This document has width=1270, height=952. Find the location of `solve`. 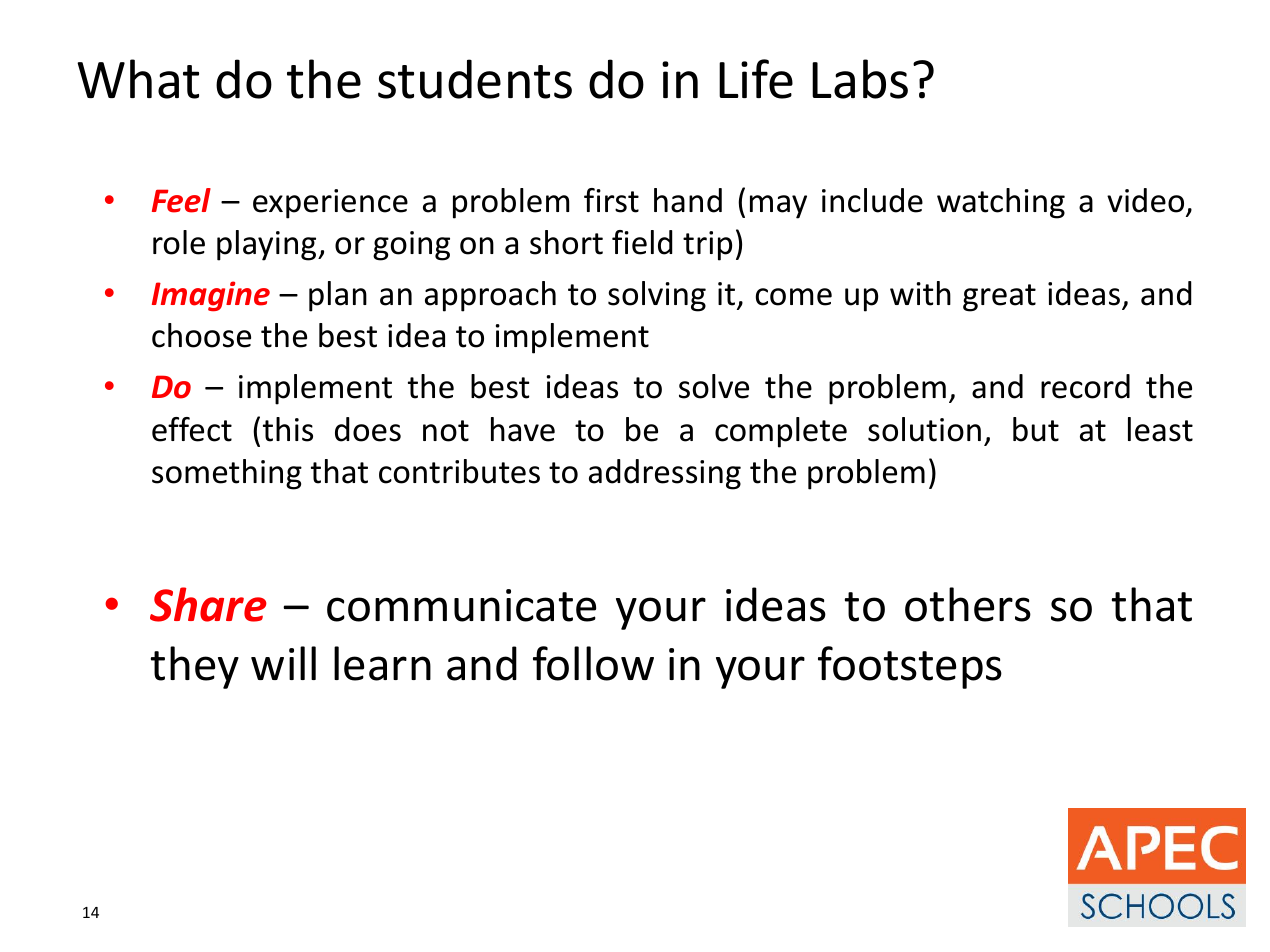

solve is located at coordinates (714, 386).
